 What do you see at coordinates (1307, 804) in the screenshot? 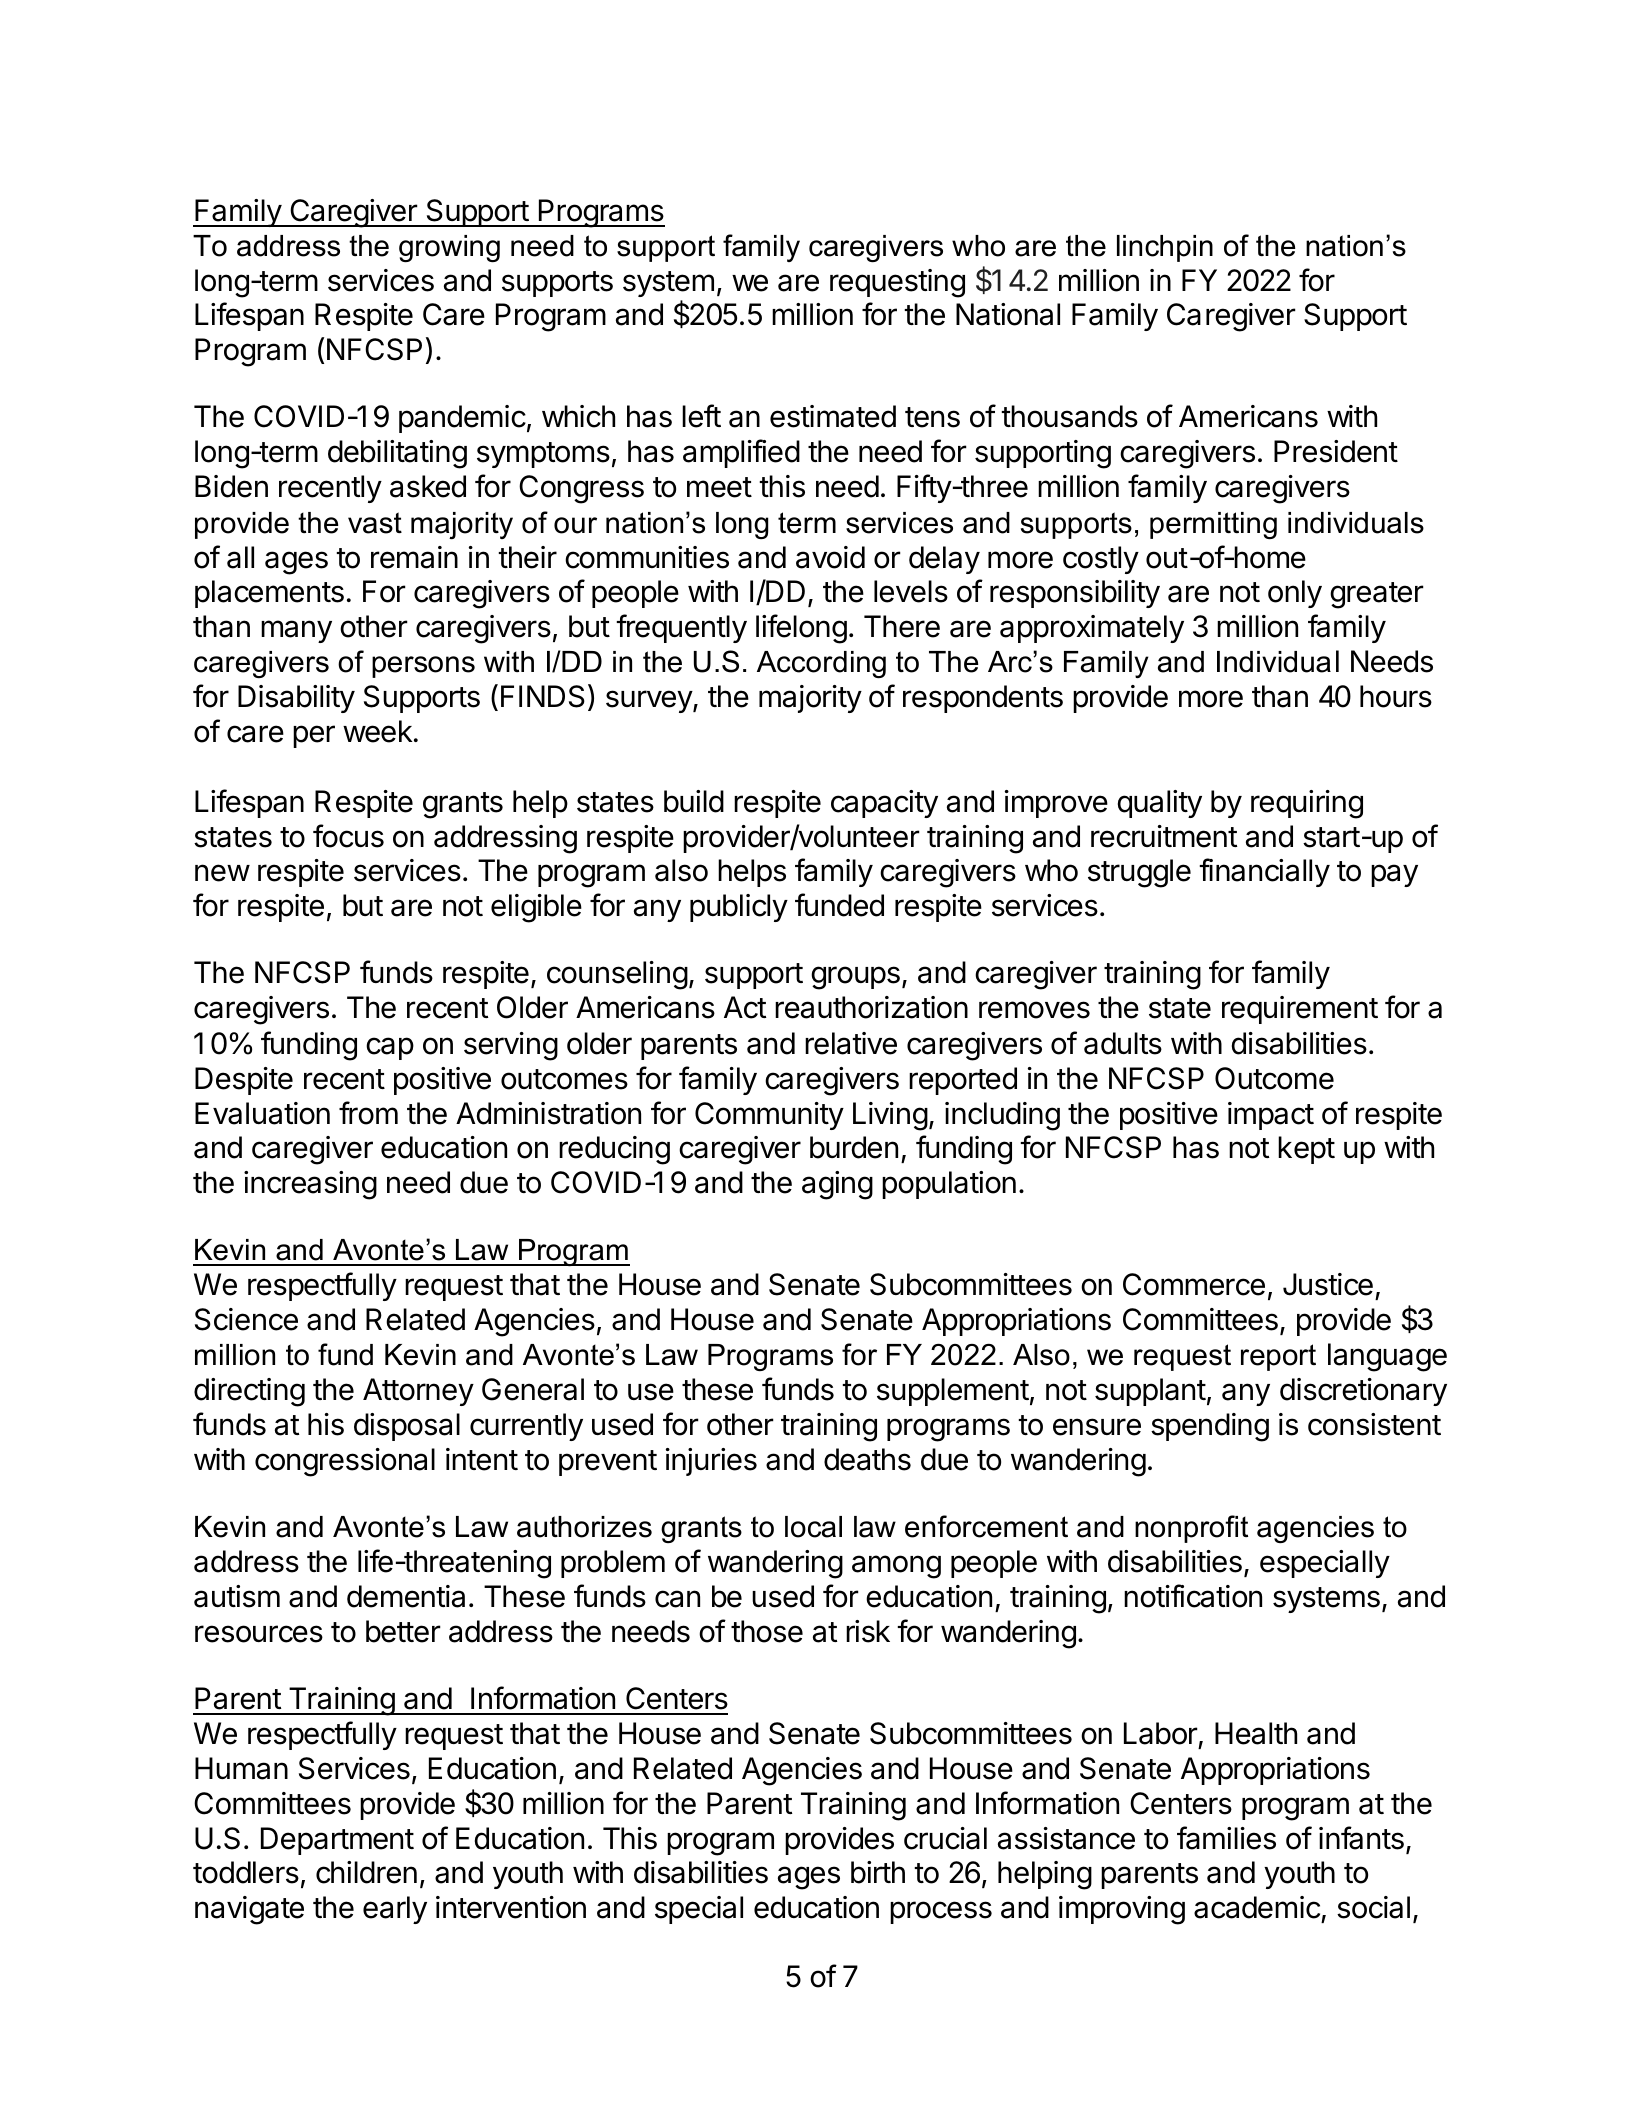
I see `requiring` at bounding box center [1307, 804].
